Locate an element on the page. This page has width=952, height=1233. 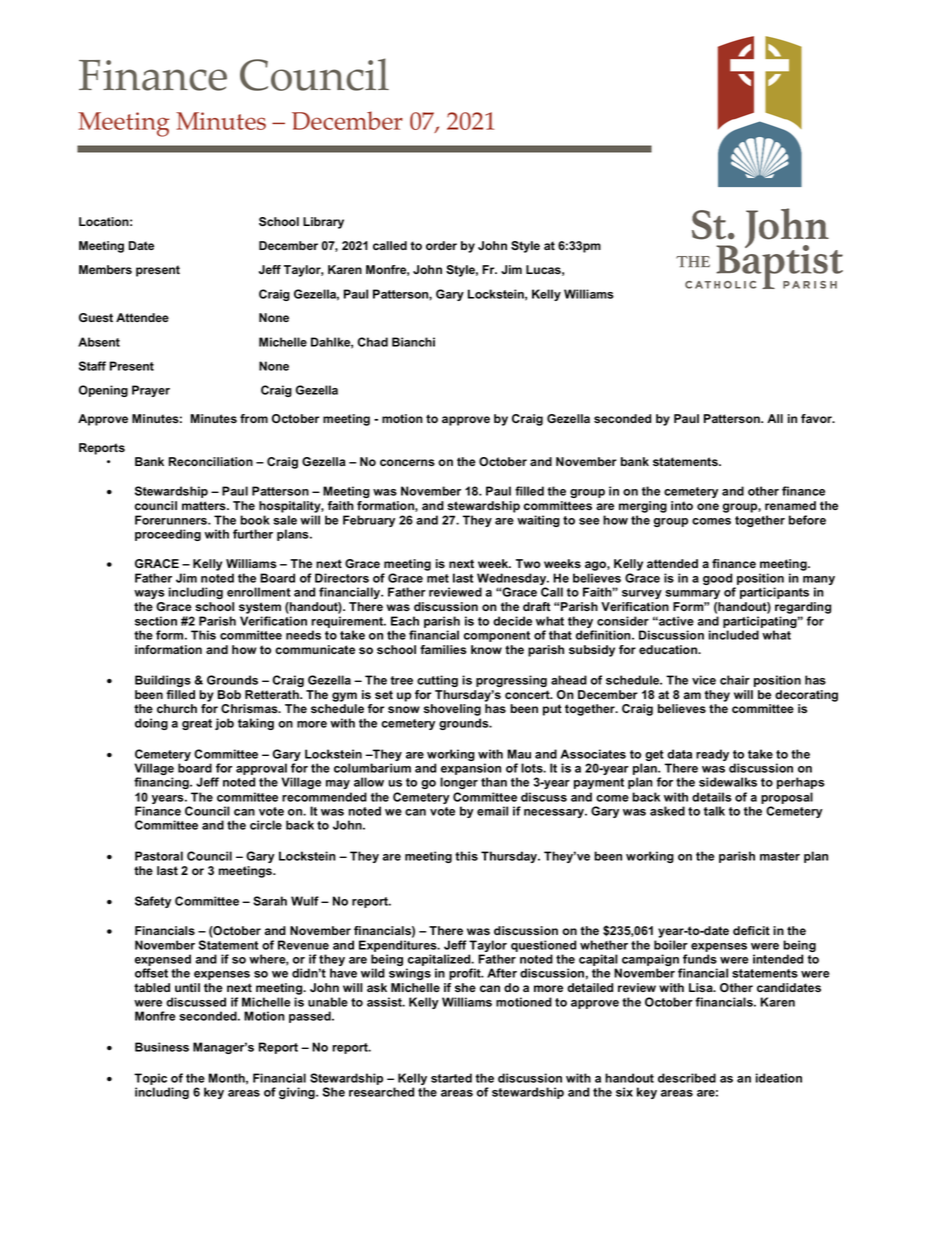
described is located at coordinates (687, 1078).
